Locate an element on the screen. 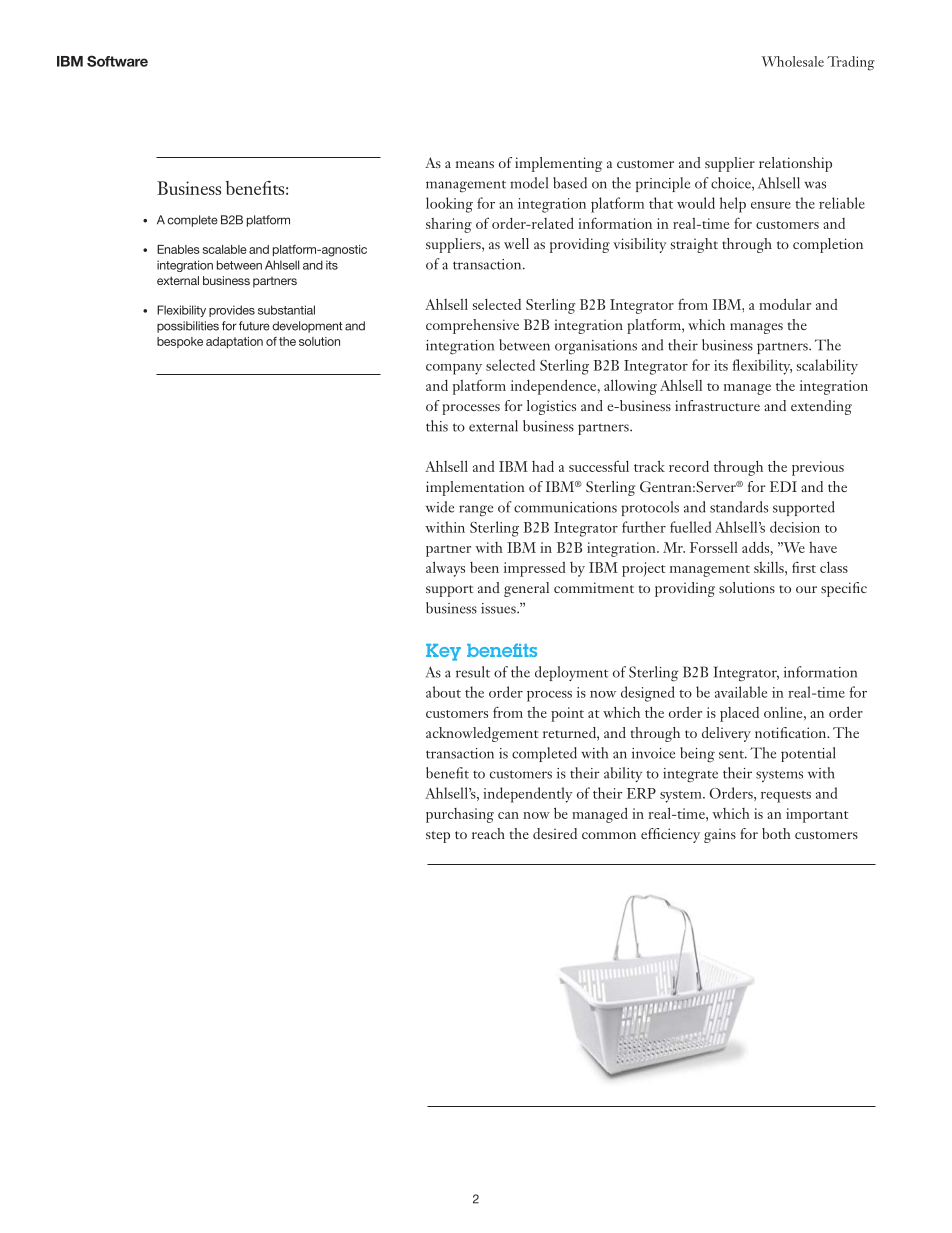  this is located at coordinates (437, 426).
